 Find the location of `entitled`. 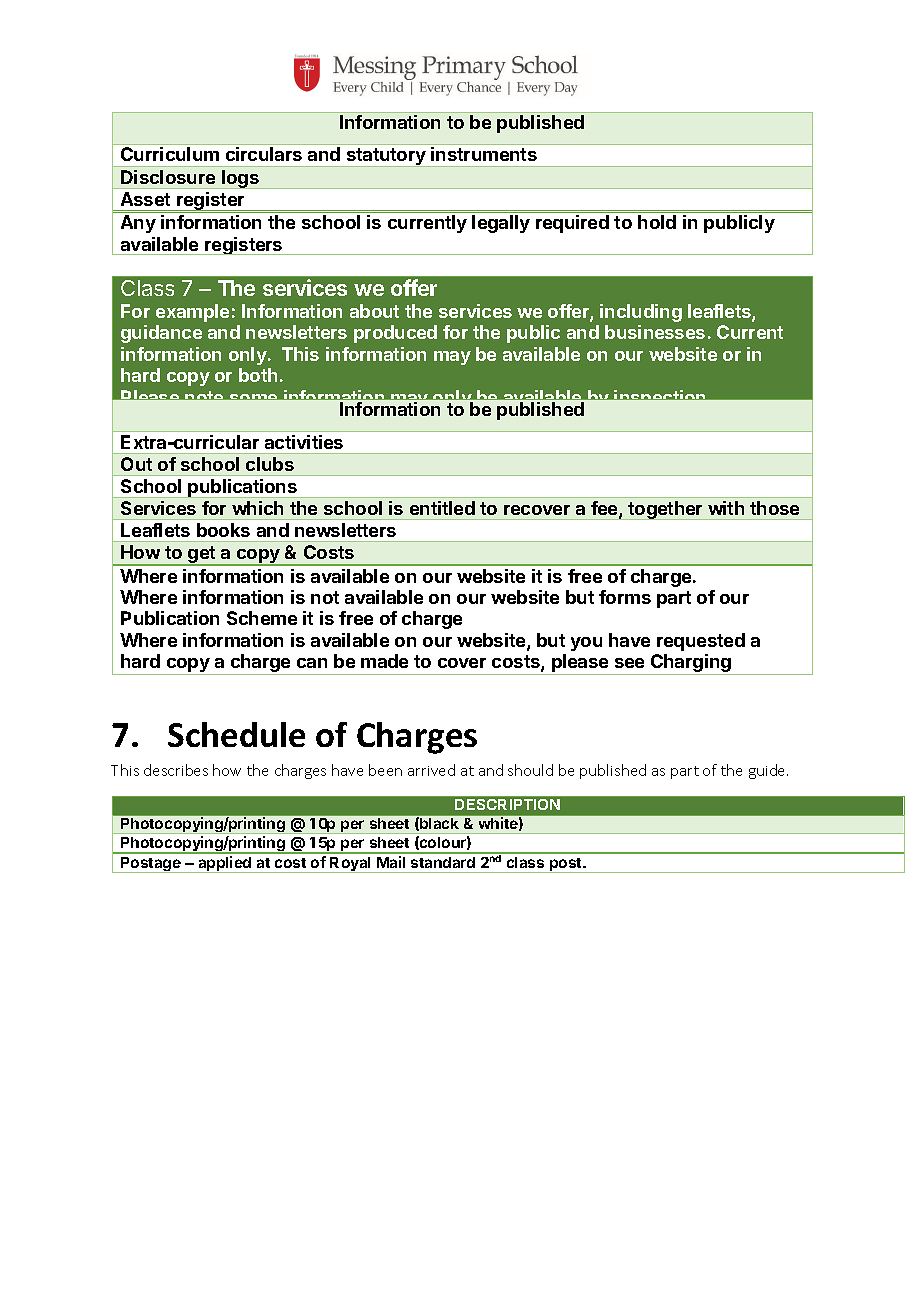

entitled is located at coordinates (442, 508).
